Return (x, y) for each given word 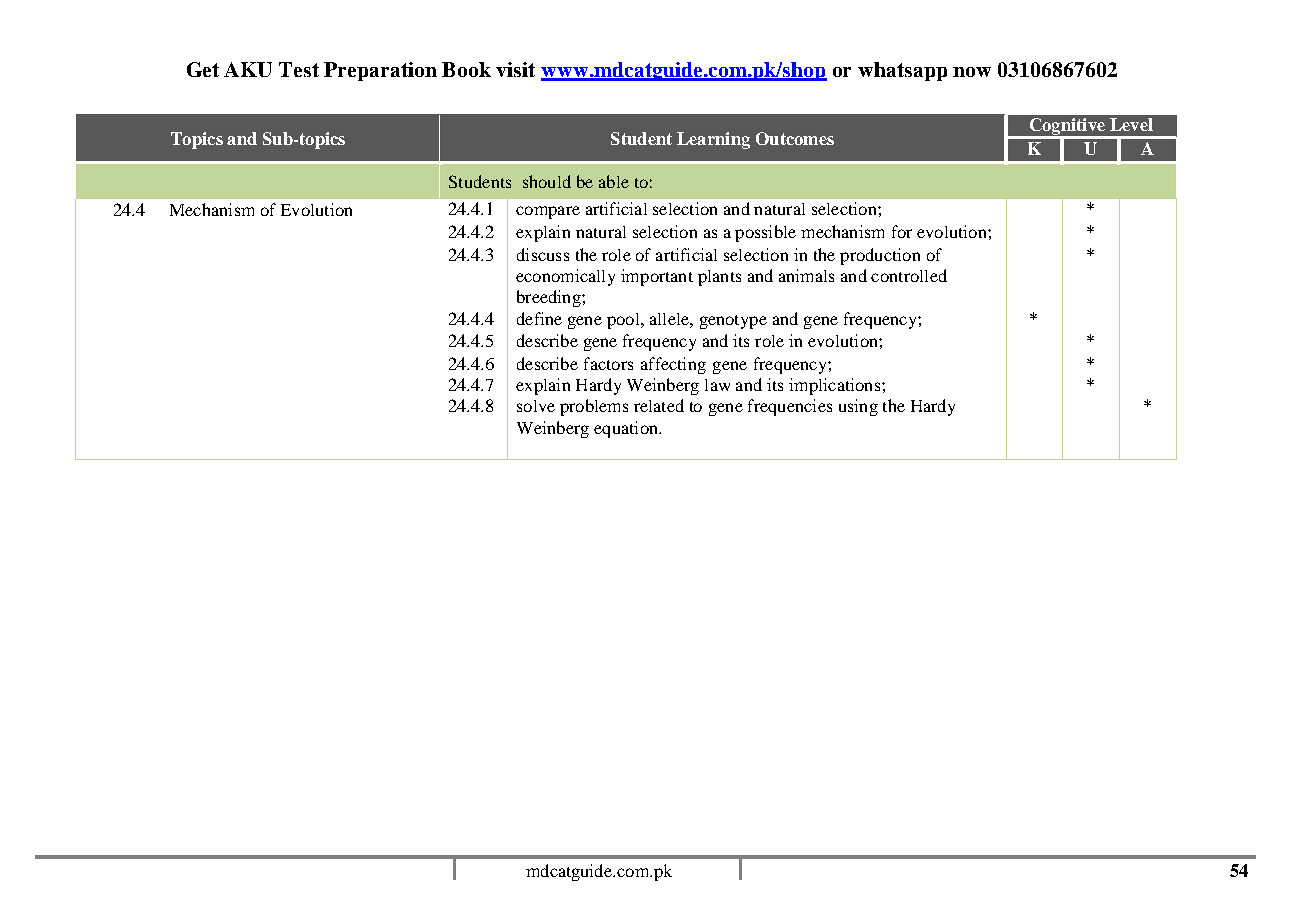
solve (536, 406)
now (972, 72)
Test (299, 69)
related (659, 405)
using (858, 407)
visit (515, 69)
